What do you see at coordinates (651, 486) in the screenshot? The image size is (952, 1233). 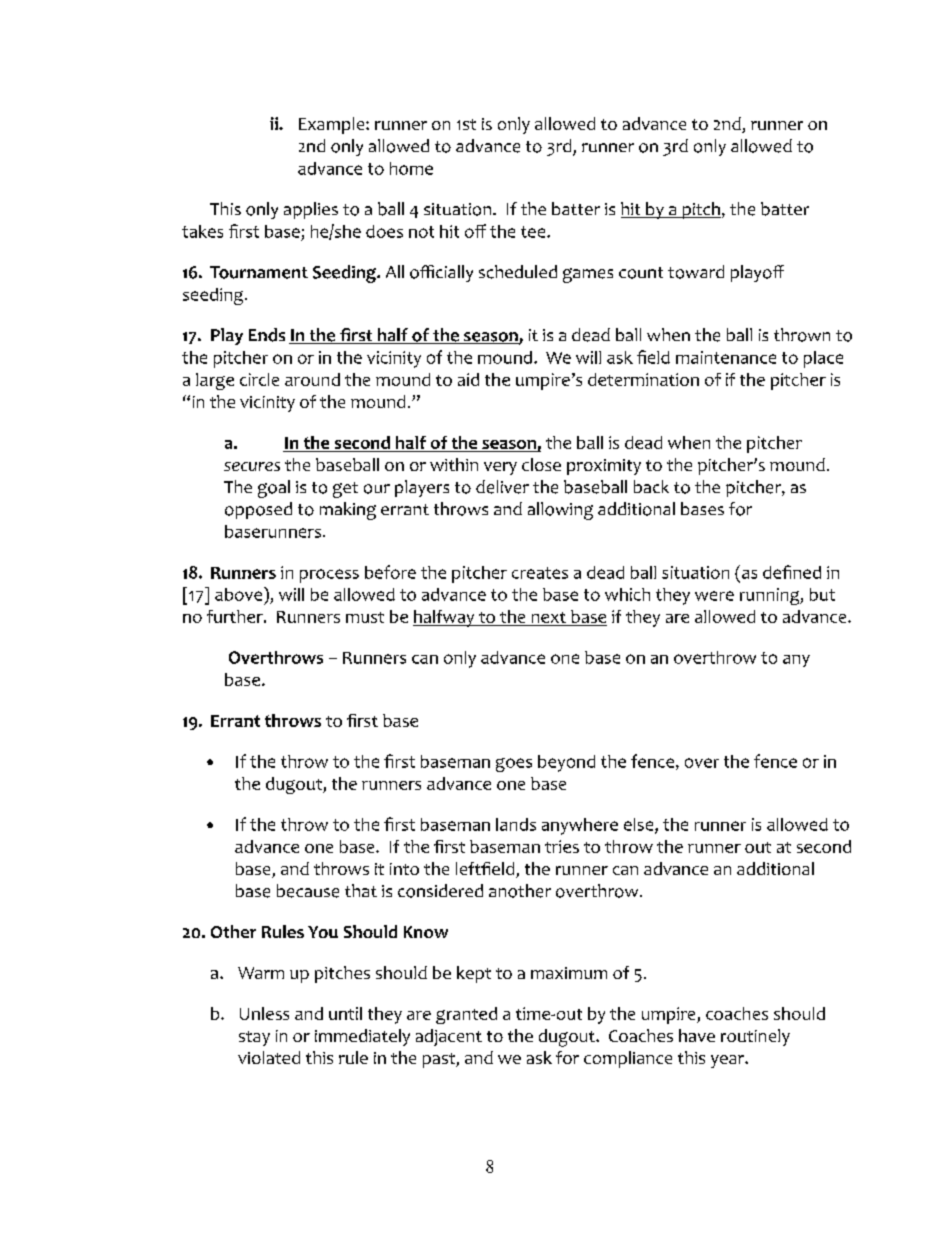 I see `back` at bounding box center [651, 486].
